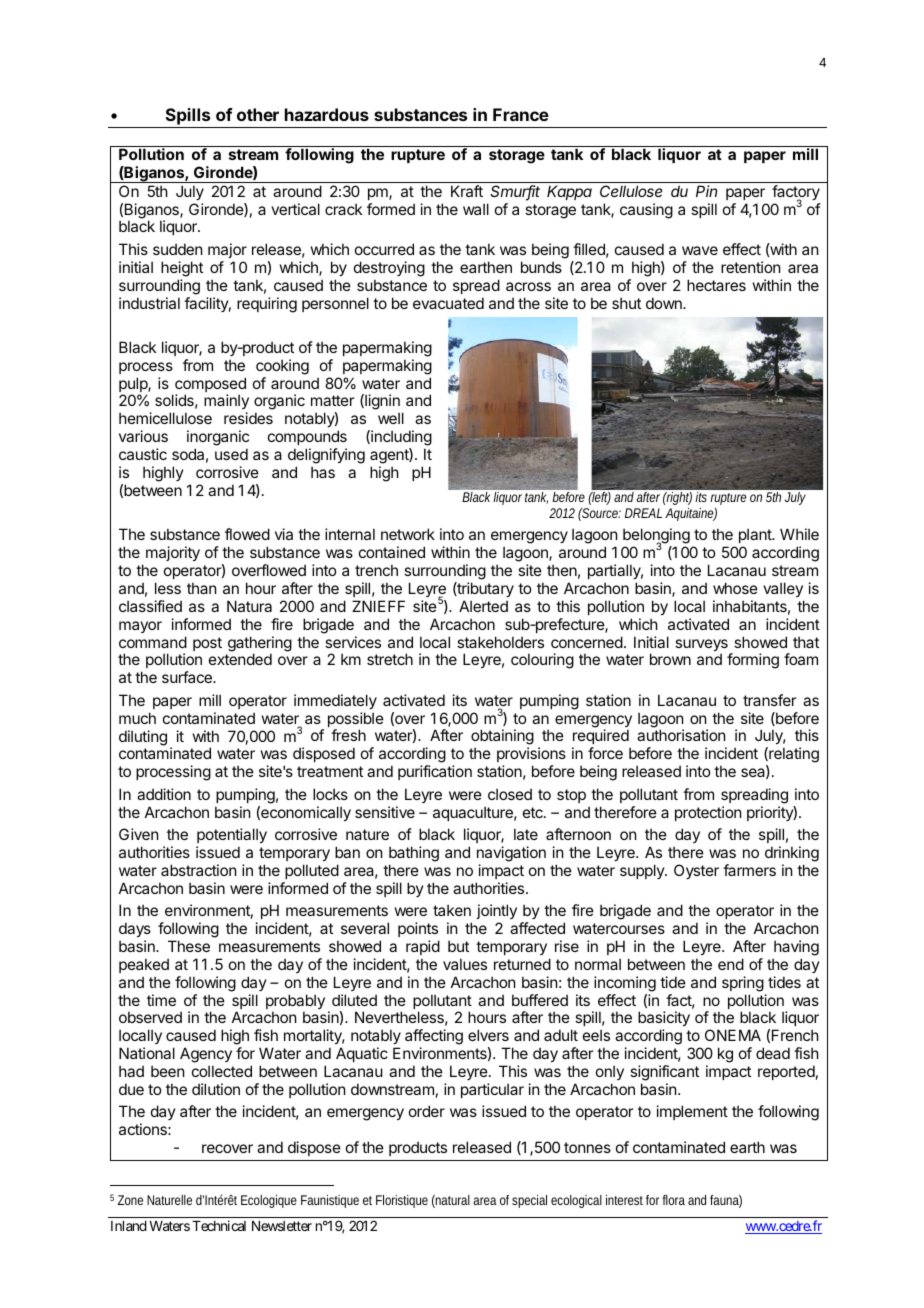 This screenshot has width=924, height=1308. I want to click on causing, so click(646, 211).
